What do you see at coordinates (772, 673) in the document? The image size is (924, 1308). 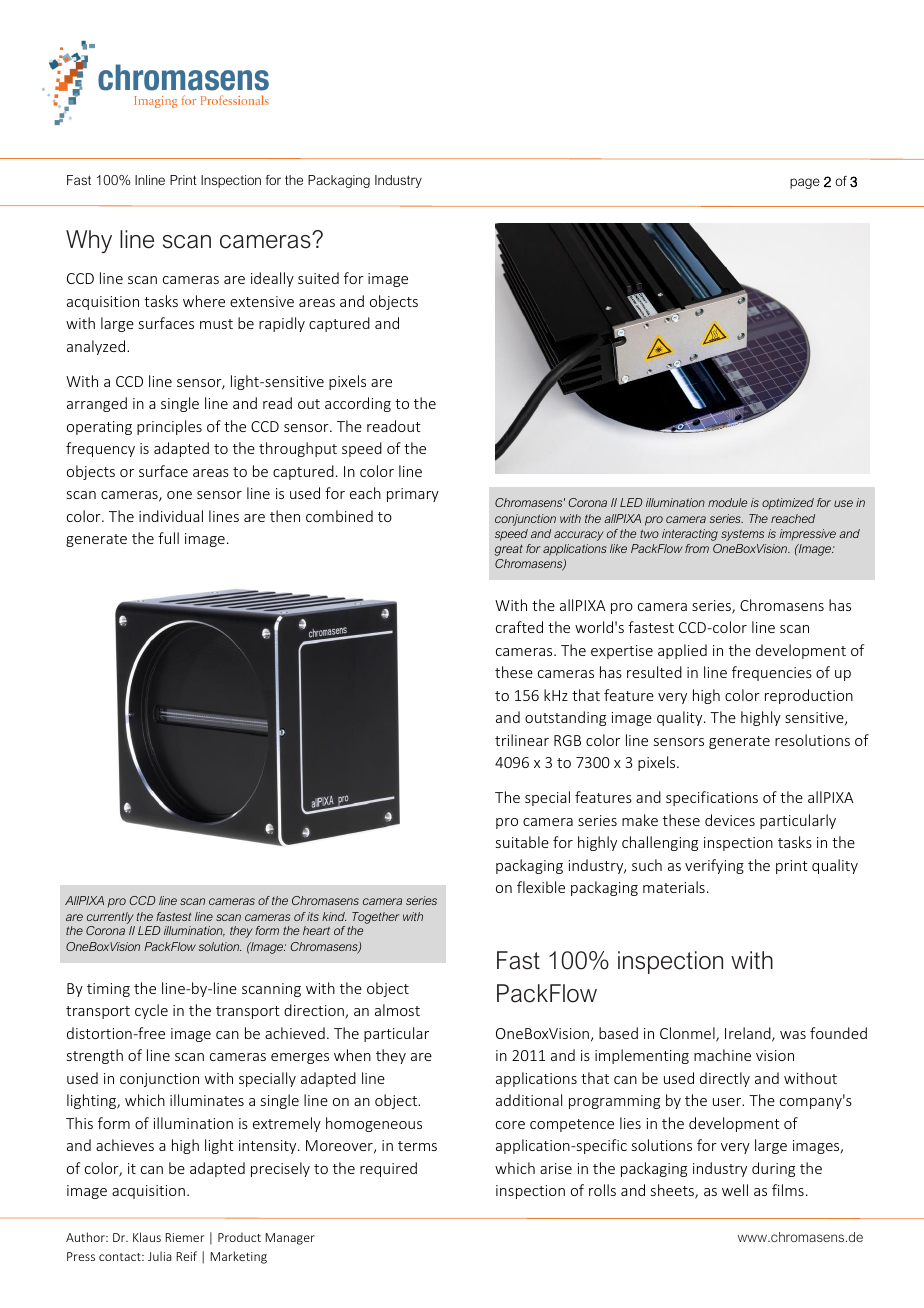 I see `frequencies` at bounding box center [772, 673].
